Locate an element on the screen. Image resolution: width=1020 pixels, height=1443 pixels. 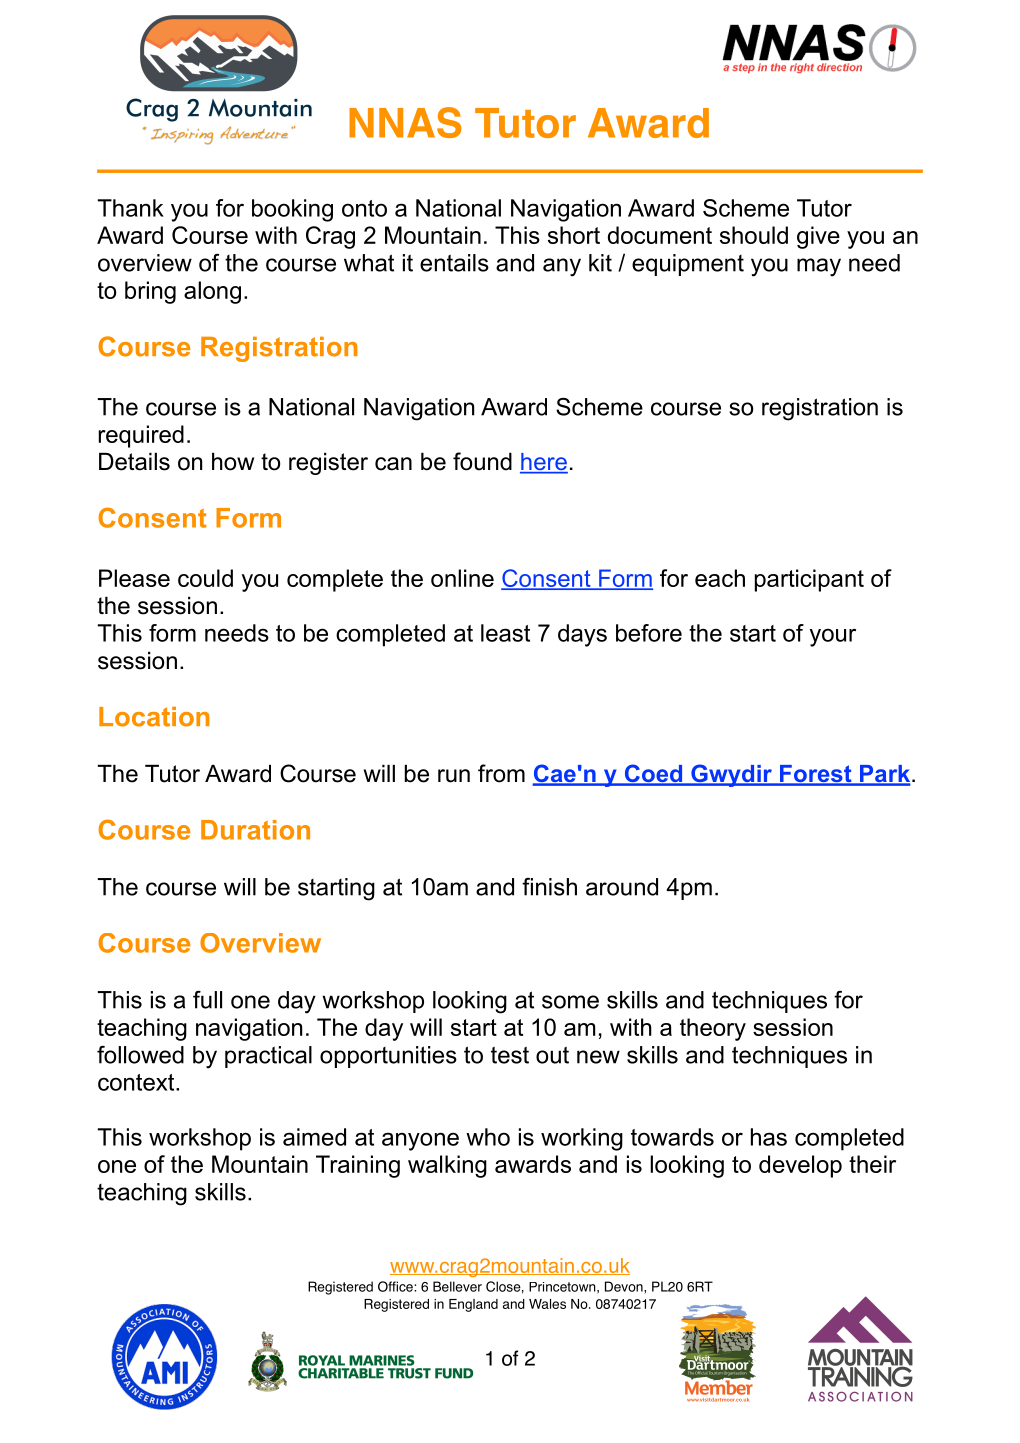
participant is located at coordinates (809, 580).
